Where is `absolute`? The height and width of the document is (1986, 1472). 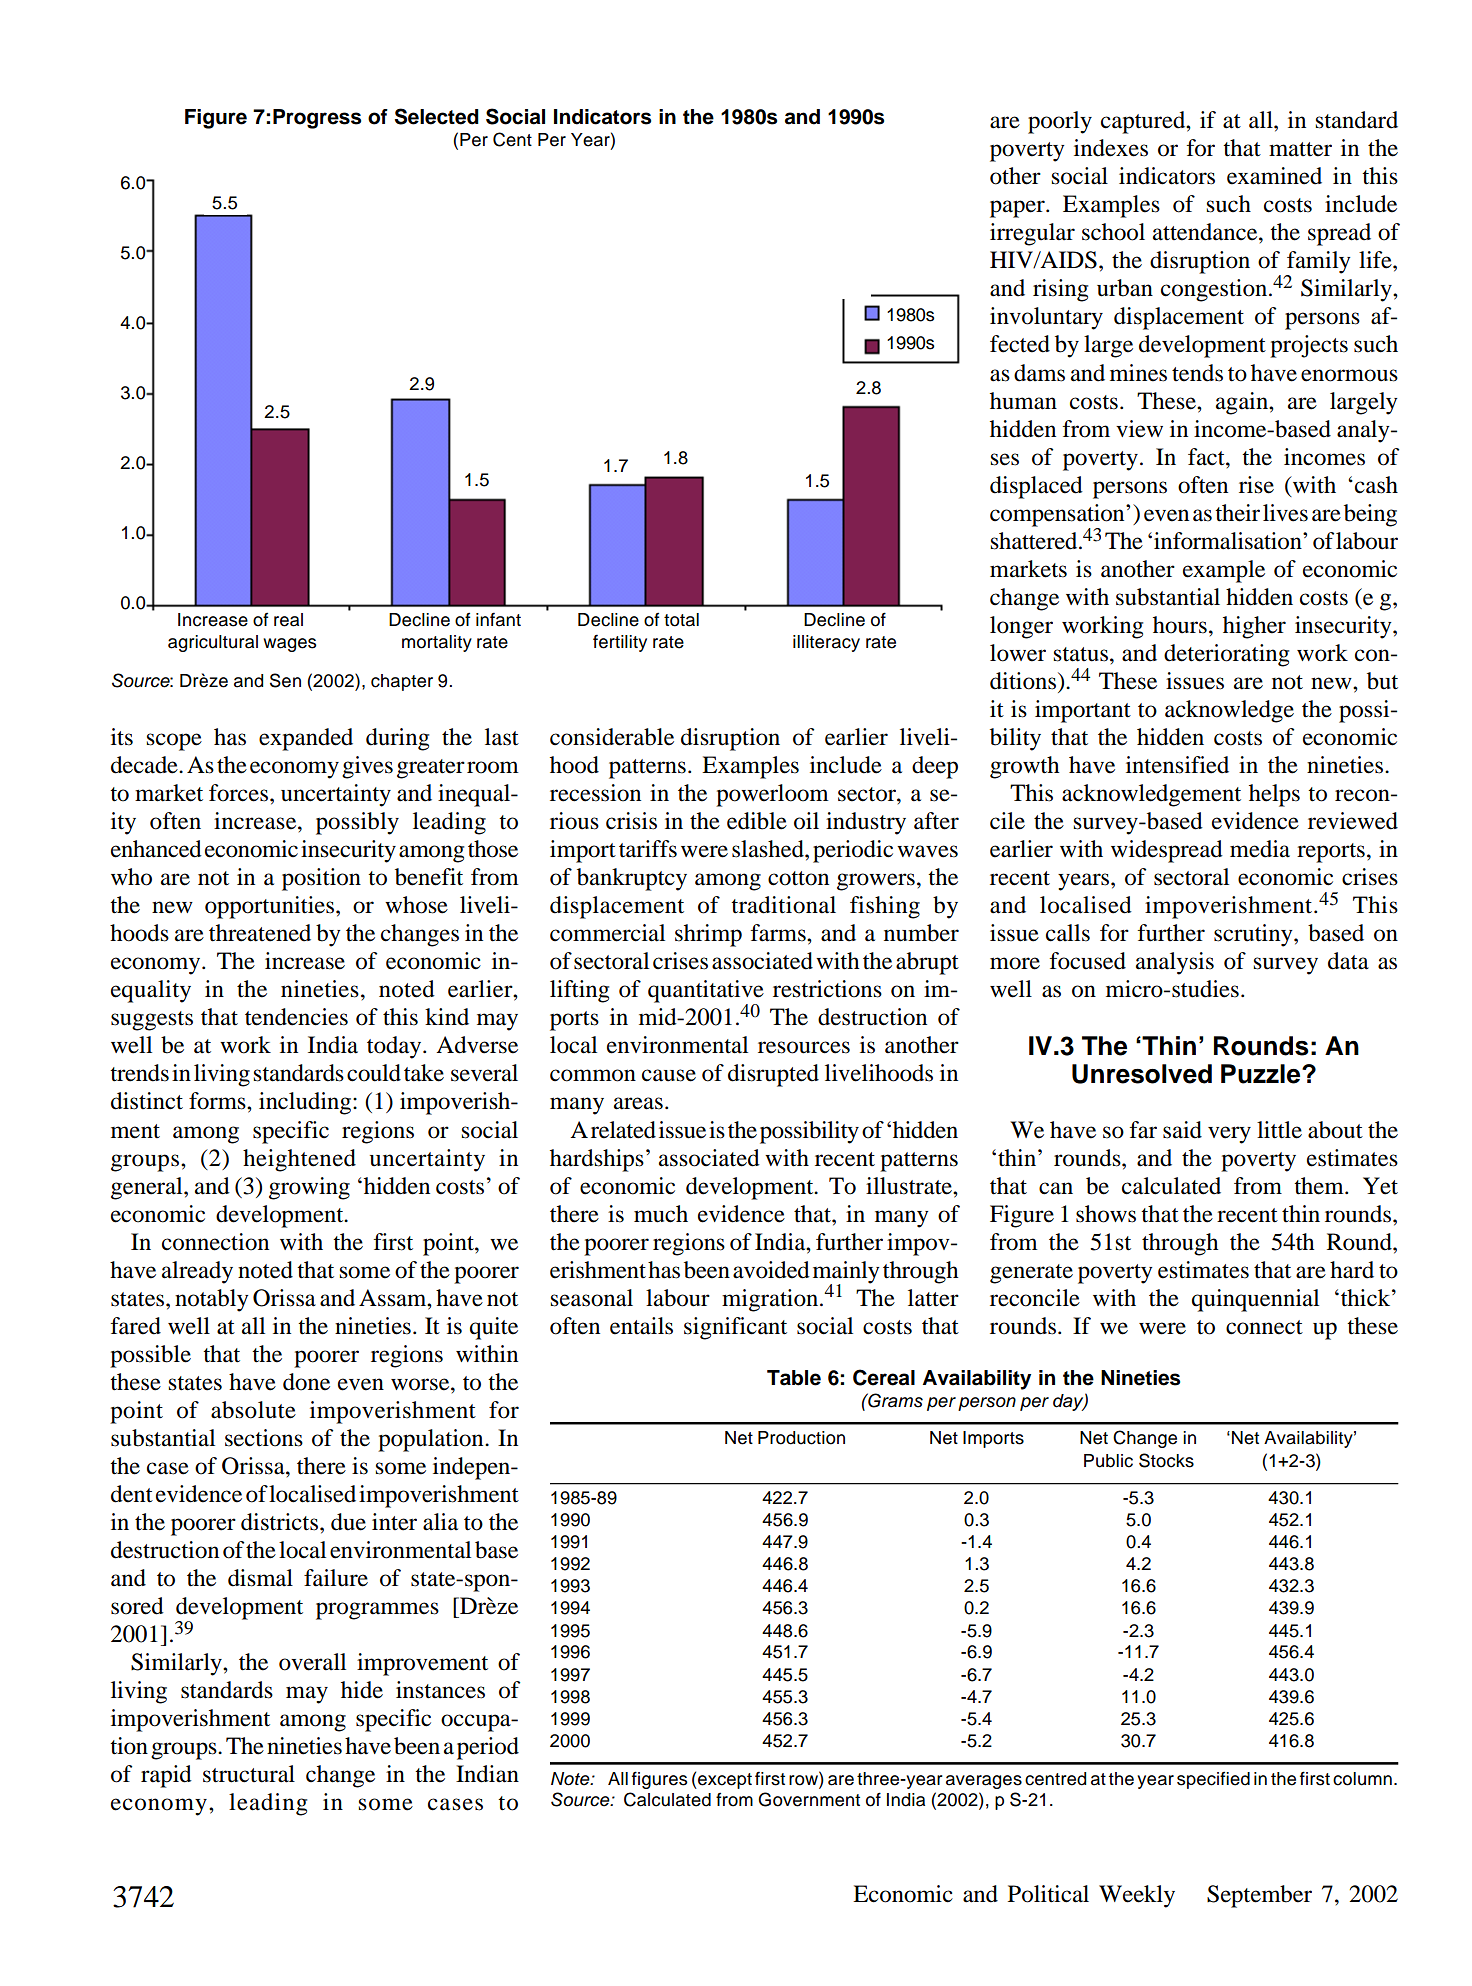 absolute is located at coordinates (253, 1410).
